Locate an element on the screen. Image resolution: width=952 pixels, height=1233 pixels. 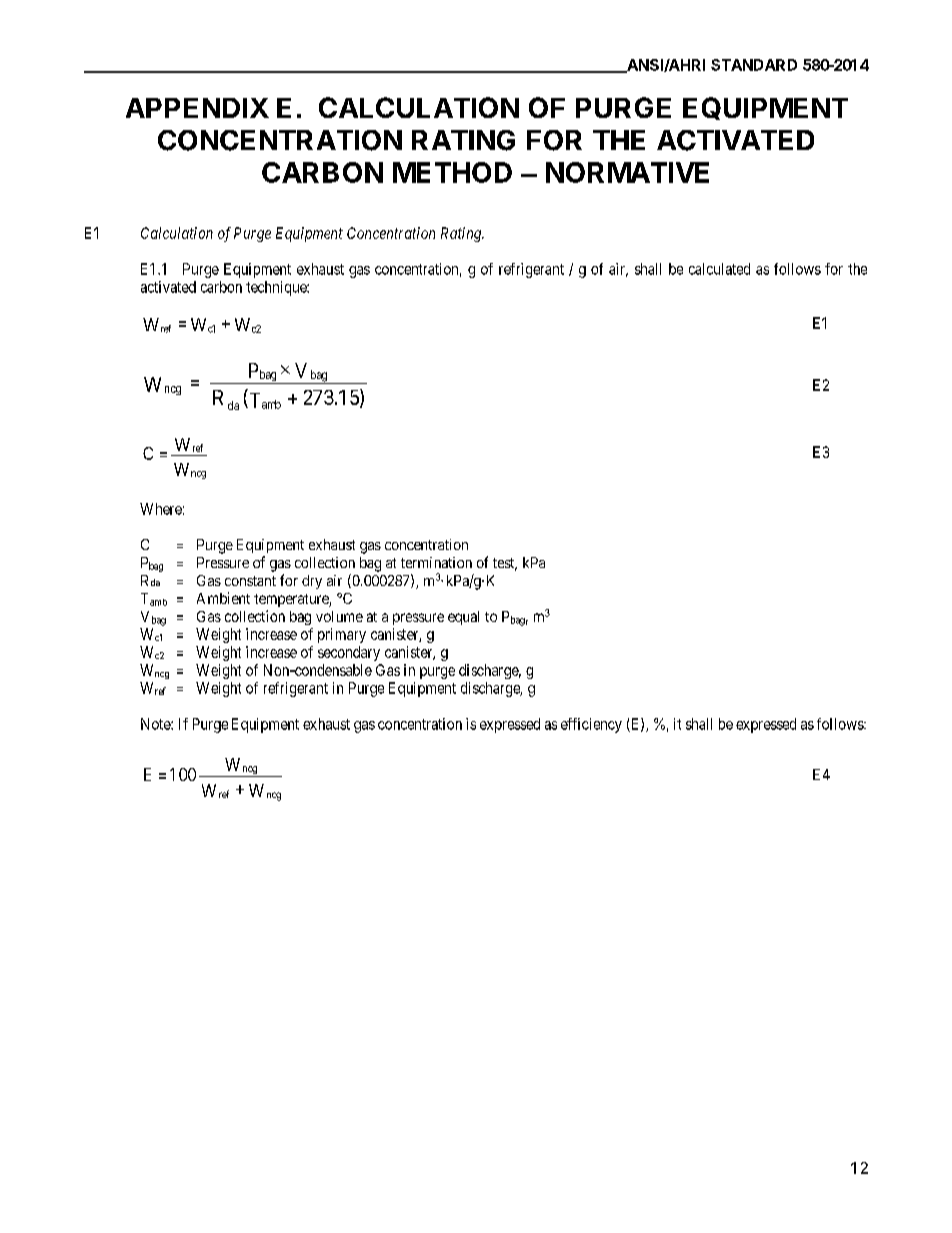
NORMATIVE is located at coordinates (627, 172).
